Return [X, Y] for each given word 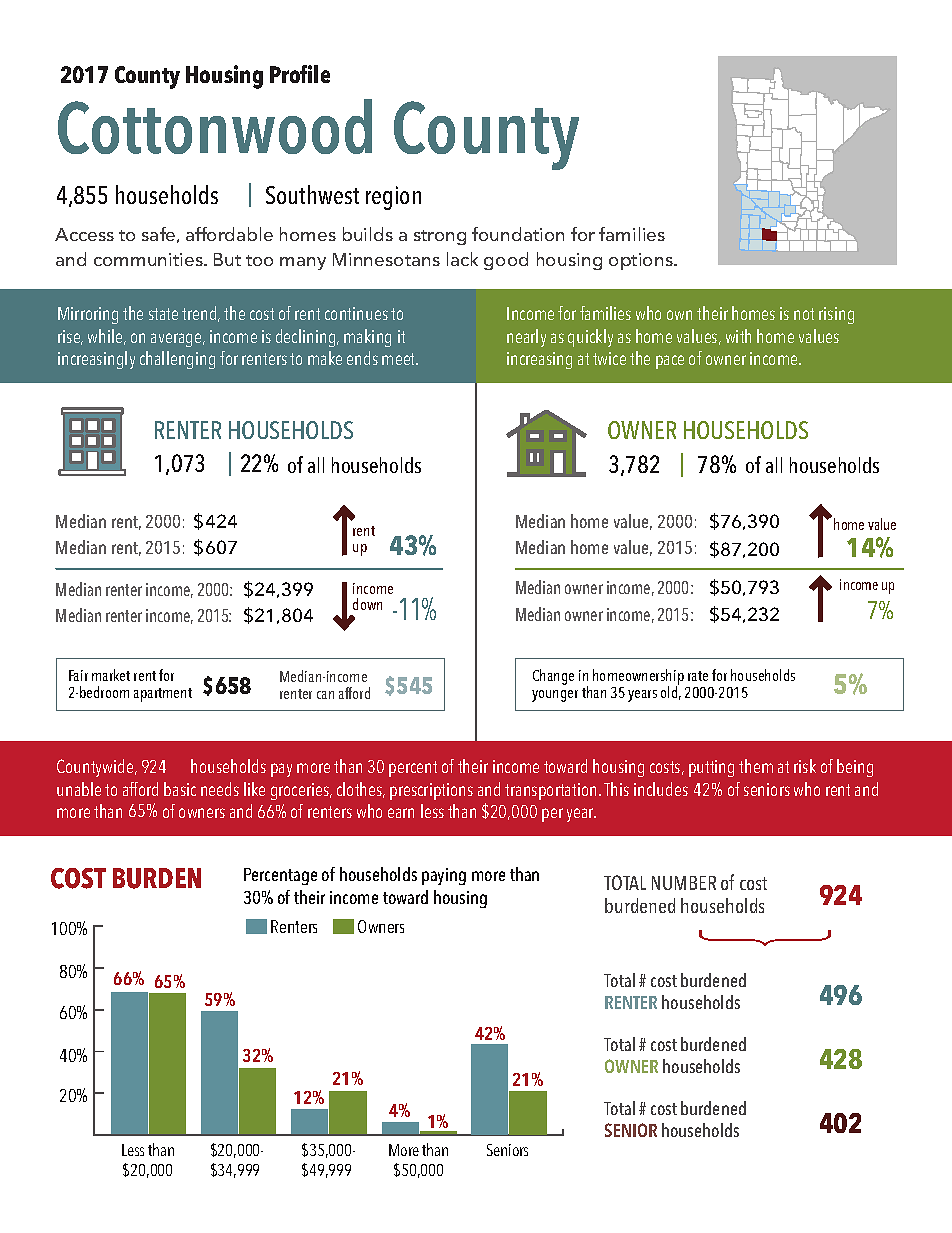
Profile [300, 74]
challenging [177, 360]
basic [180, 789]
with [738, 336]
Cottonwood [215, 126]
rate [698, 676]
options [642, 261]
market [111, 675]
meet [400, 359]
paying [444, 876]
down [367, 604]
